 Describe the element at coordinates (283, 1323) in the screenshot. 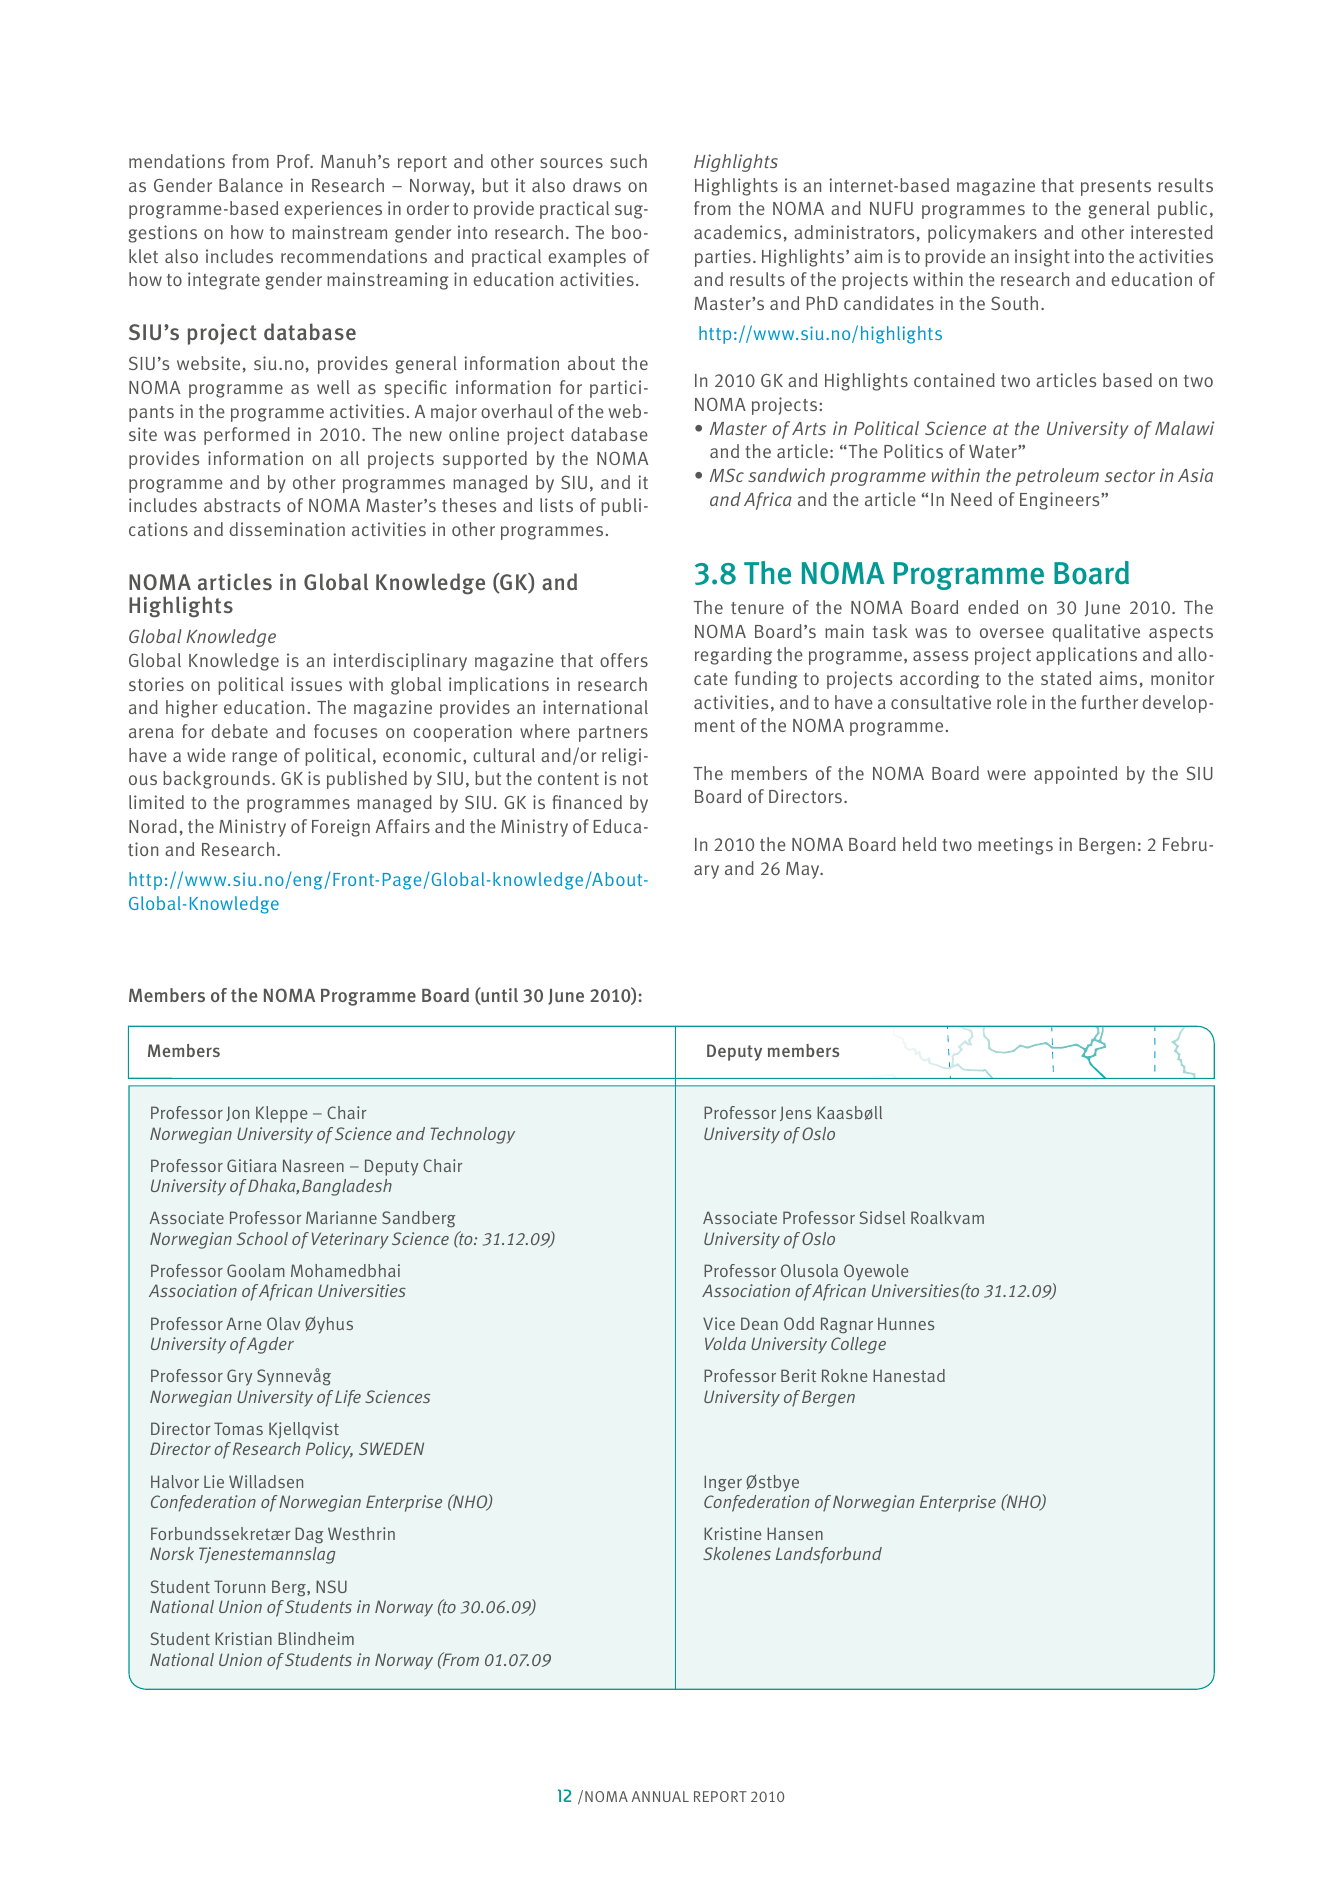

I see `Olav` at that location.
